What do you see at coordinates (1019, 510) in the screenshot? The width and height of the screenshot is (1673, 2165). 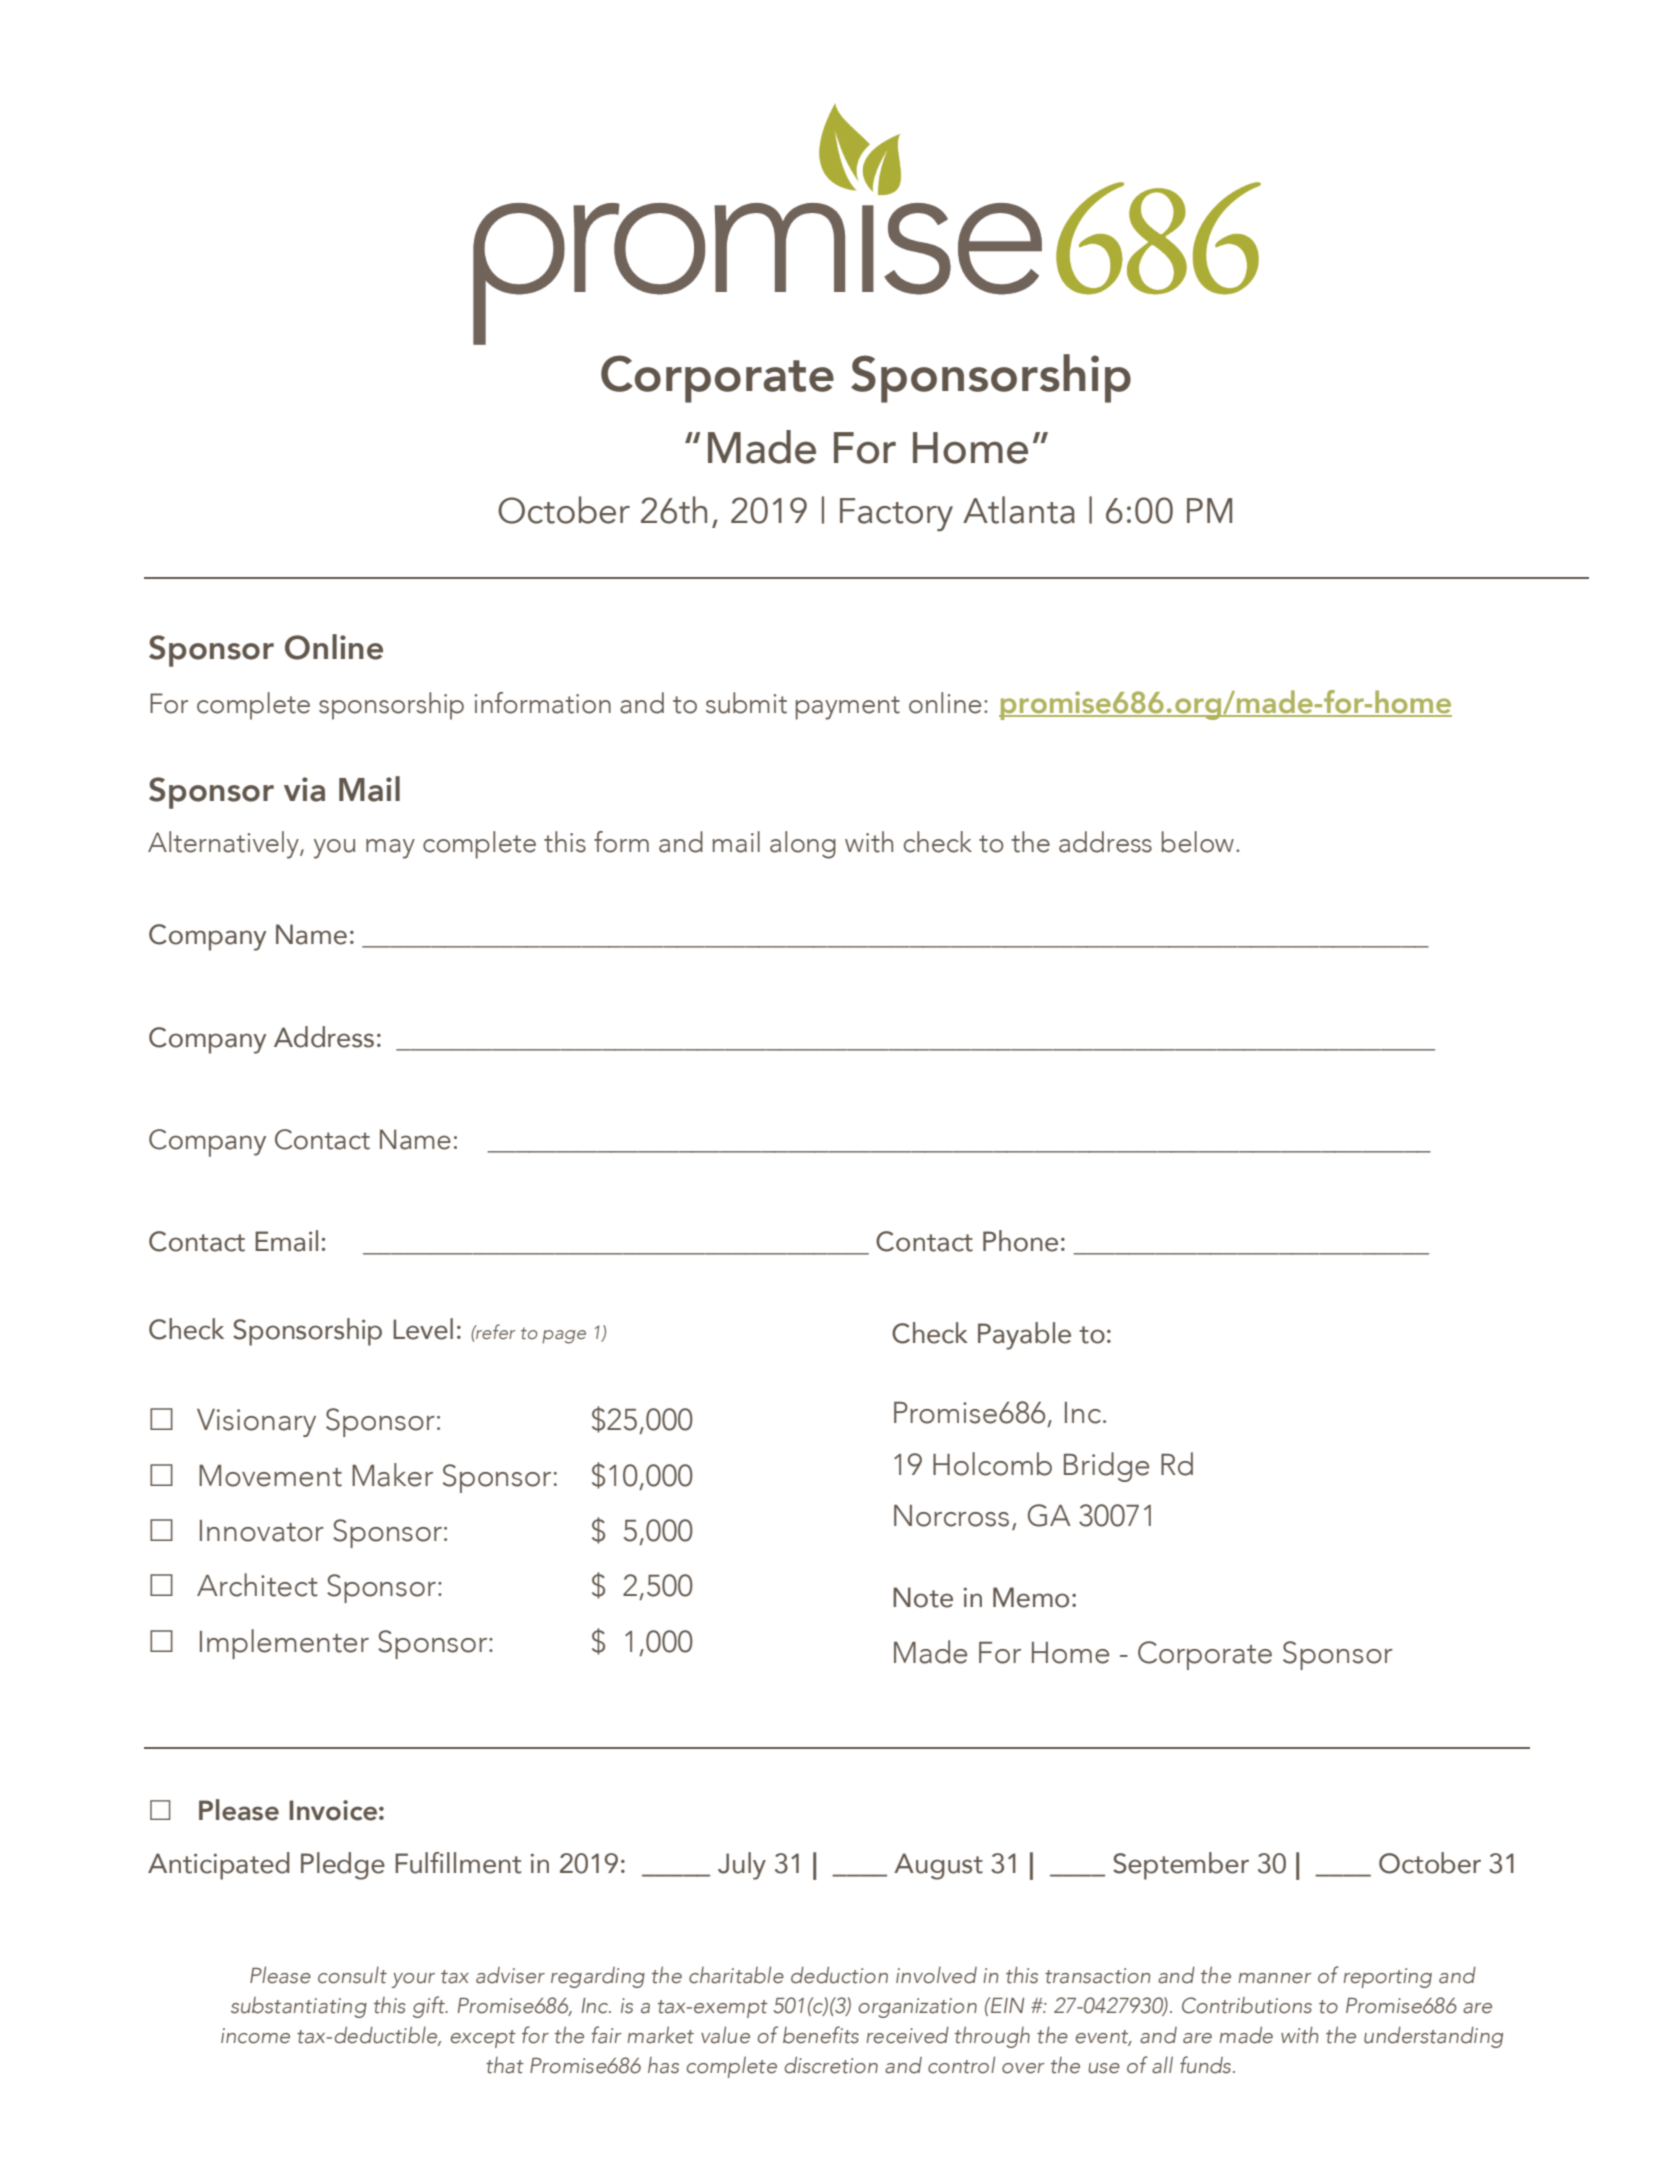 I see `Atlanta` at bounding box center [1019, 510].
